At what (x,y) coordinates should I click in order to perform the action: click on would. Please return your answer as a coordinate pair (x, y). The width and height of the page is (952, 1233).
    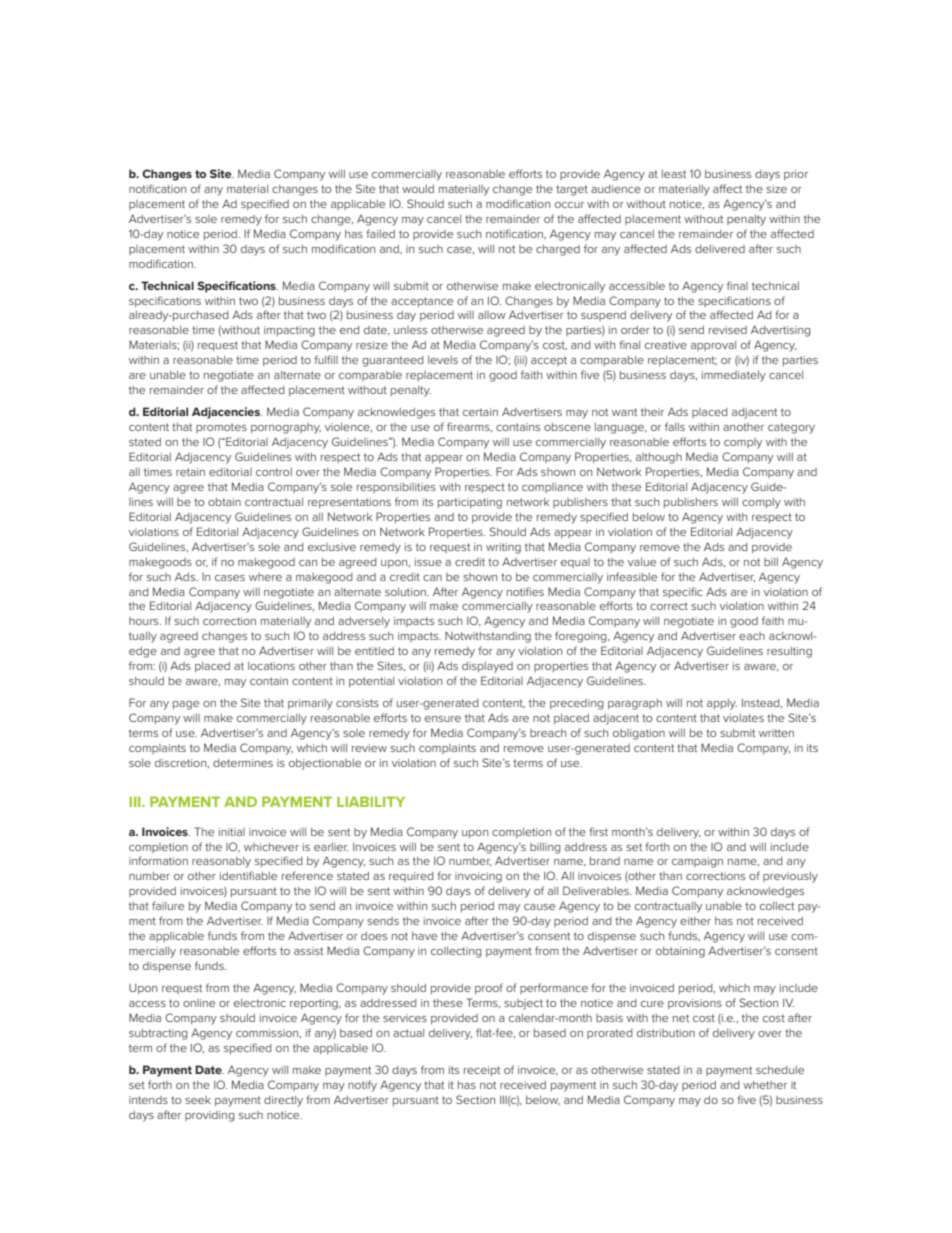
    Looking at the image, I should click on (418, 189).
